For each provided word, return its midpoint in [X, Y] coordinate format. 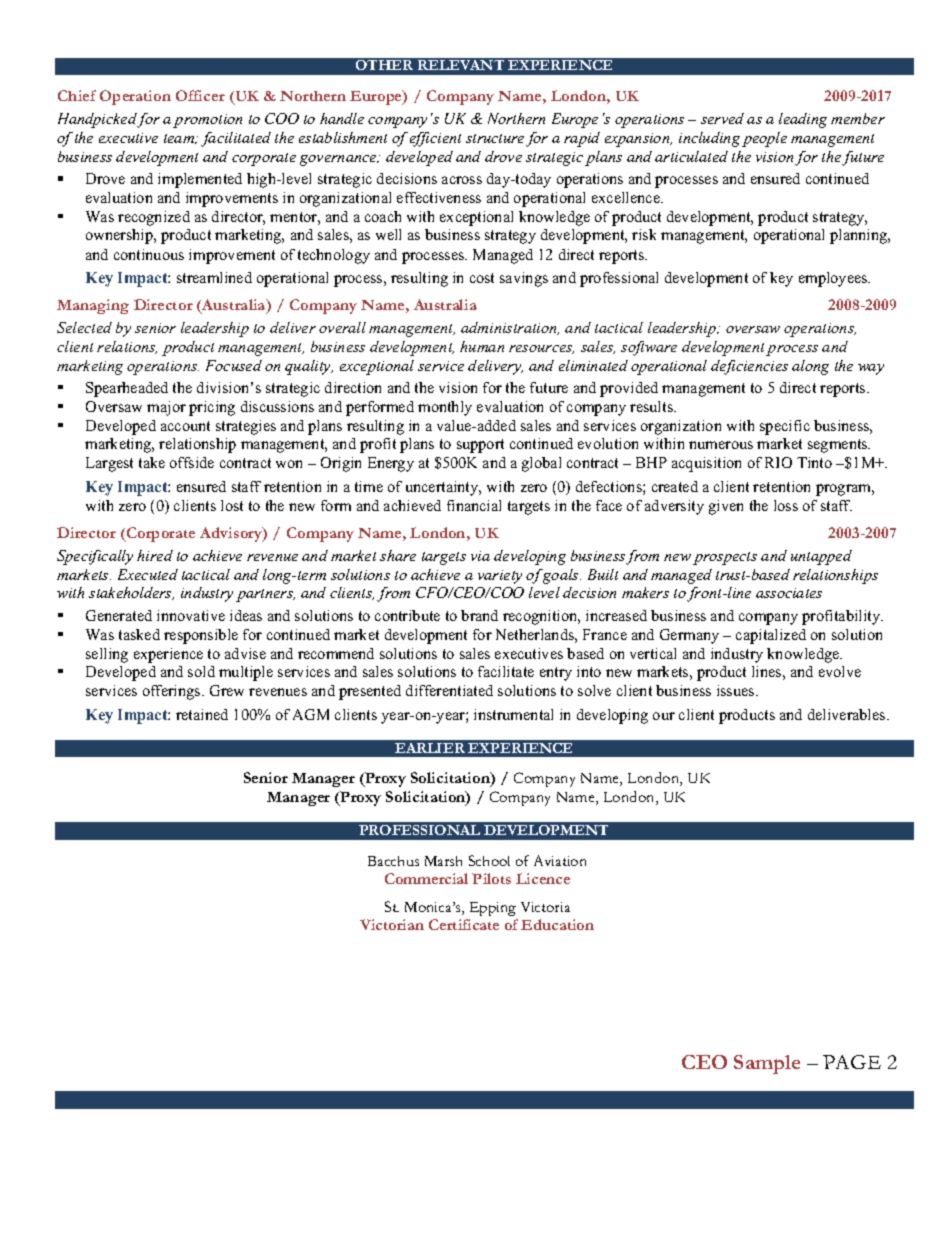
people [764, 139]
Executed [148, 574]
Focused [234, 365]
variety [500, 577]
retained [202, 714]
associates [789, 593]
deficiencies [749, 367]
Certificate [464, 924]
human [482, 346]
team [180, 139]
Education [557, 924]
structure [495, 138]
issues [737, 690]
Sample [767, 1064]
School [489, 860]
